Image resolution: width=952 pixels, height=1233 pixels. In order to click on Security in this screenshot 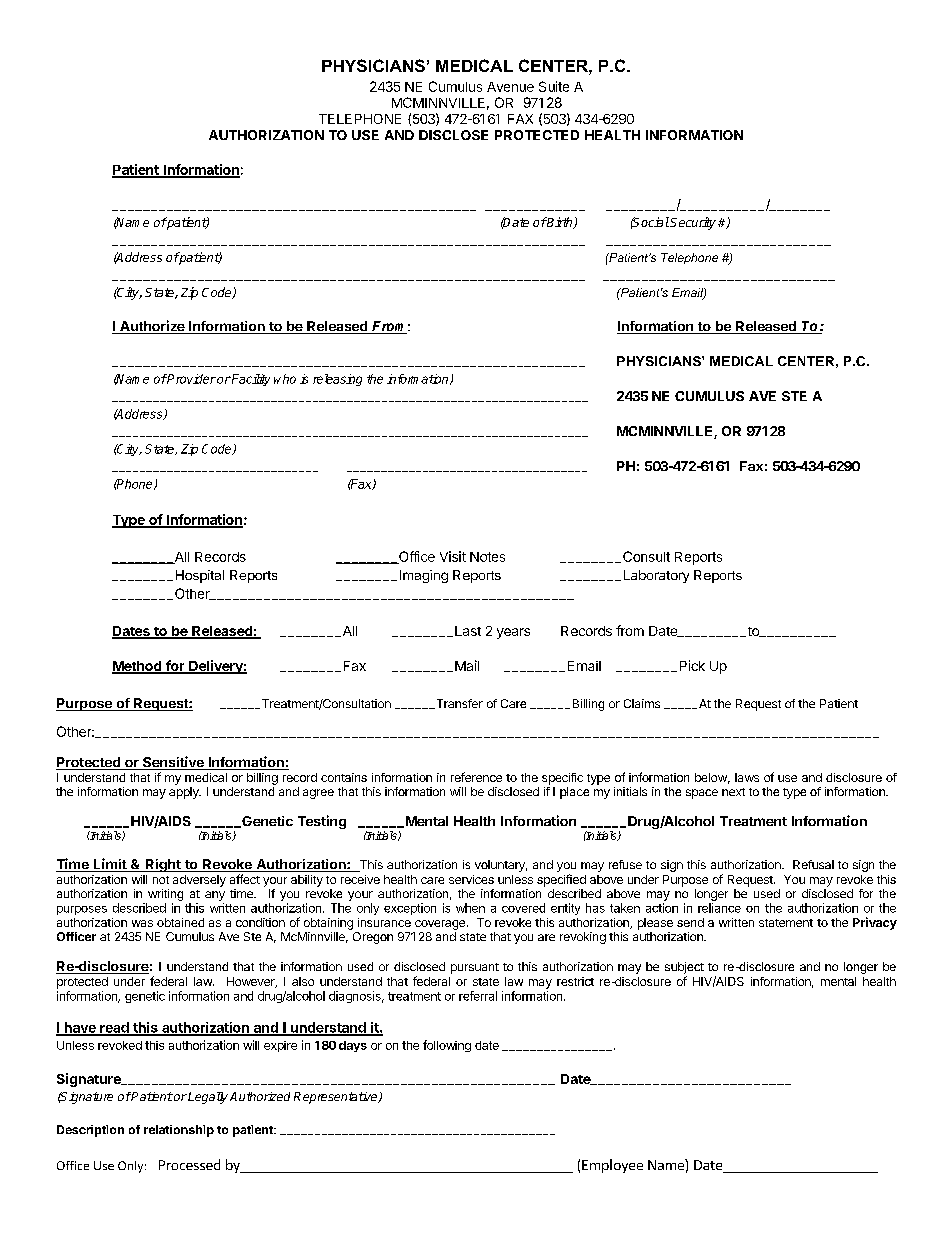, I will do `click(693, 223)`.
